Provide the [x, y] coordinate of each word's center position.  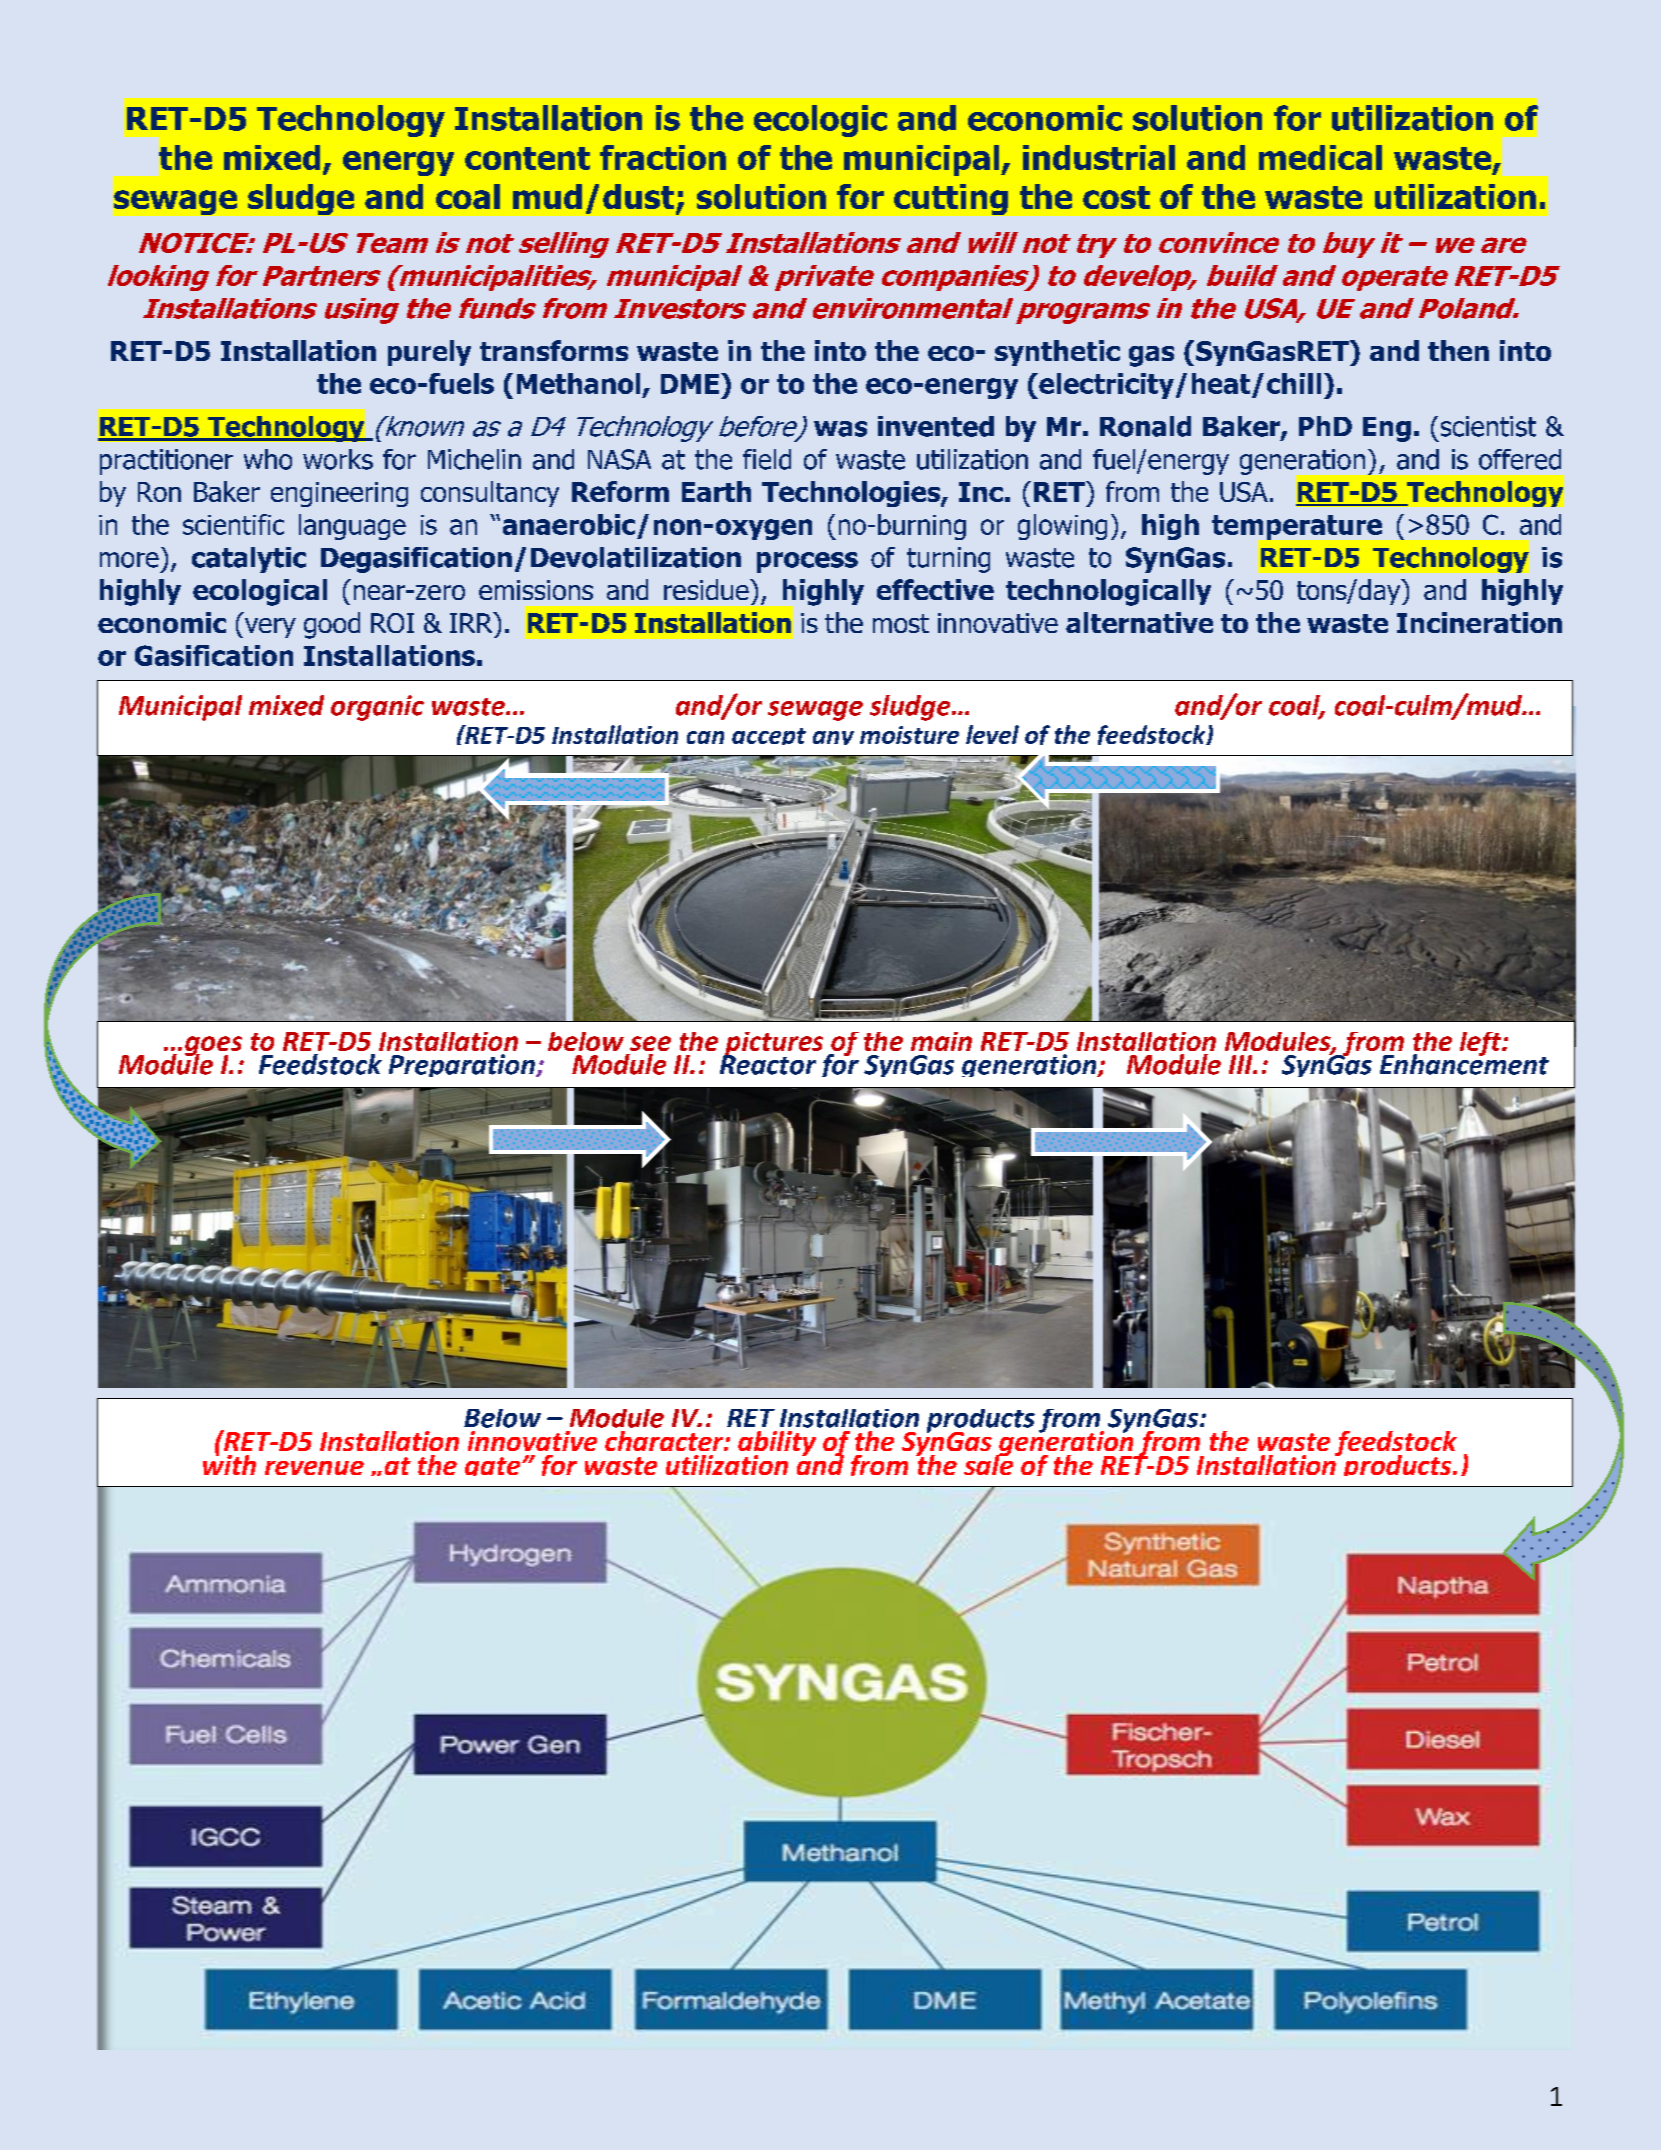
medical [1320, 157]
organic [377, 708]
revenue [314, 1468]
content [527, 158]
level [992, 734]
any [833, 738]
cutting [951, 199]
